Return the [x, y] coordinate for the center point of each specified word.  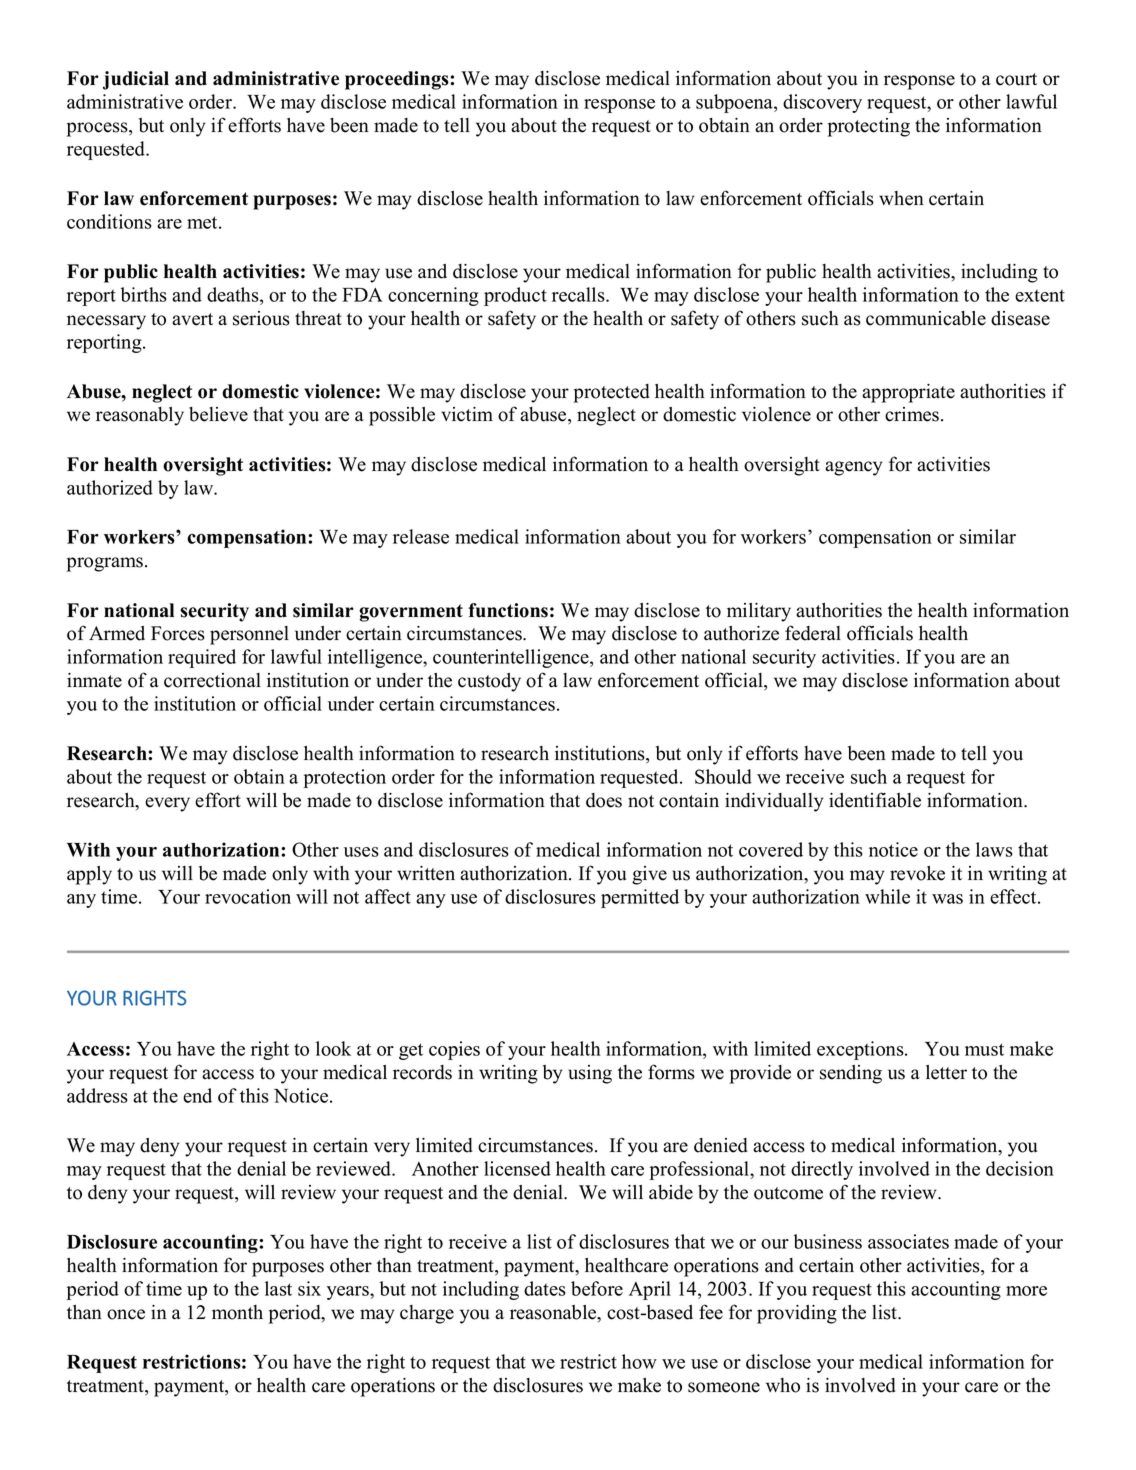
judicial [136, 80]
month [237, 1312]
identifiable [875, 800]
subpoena [735, 103]
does [604, 800]
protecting [869, 127]
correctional [212, 680]
